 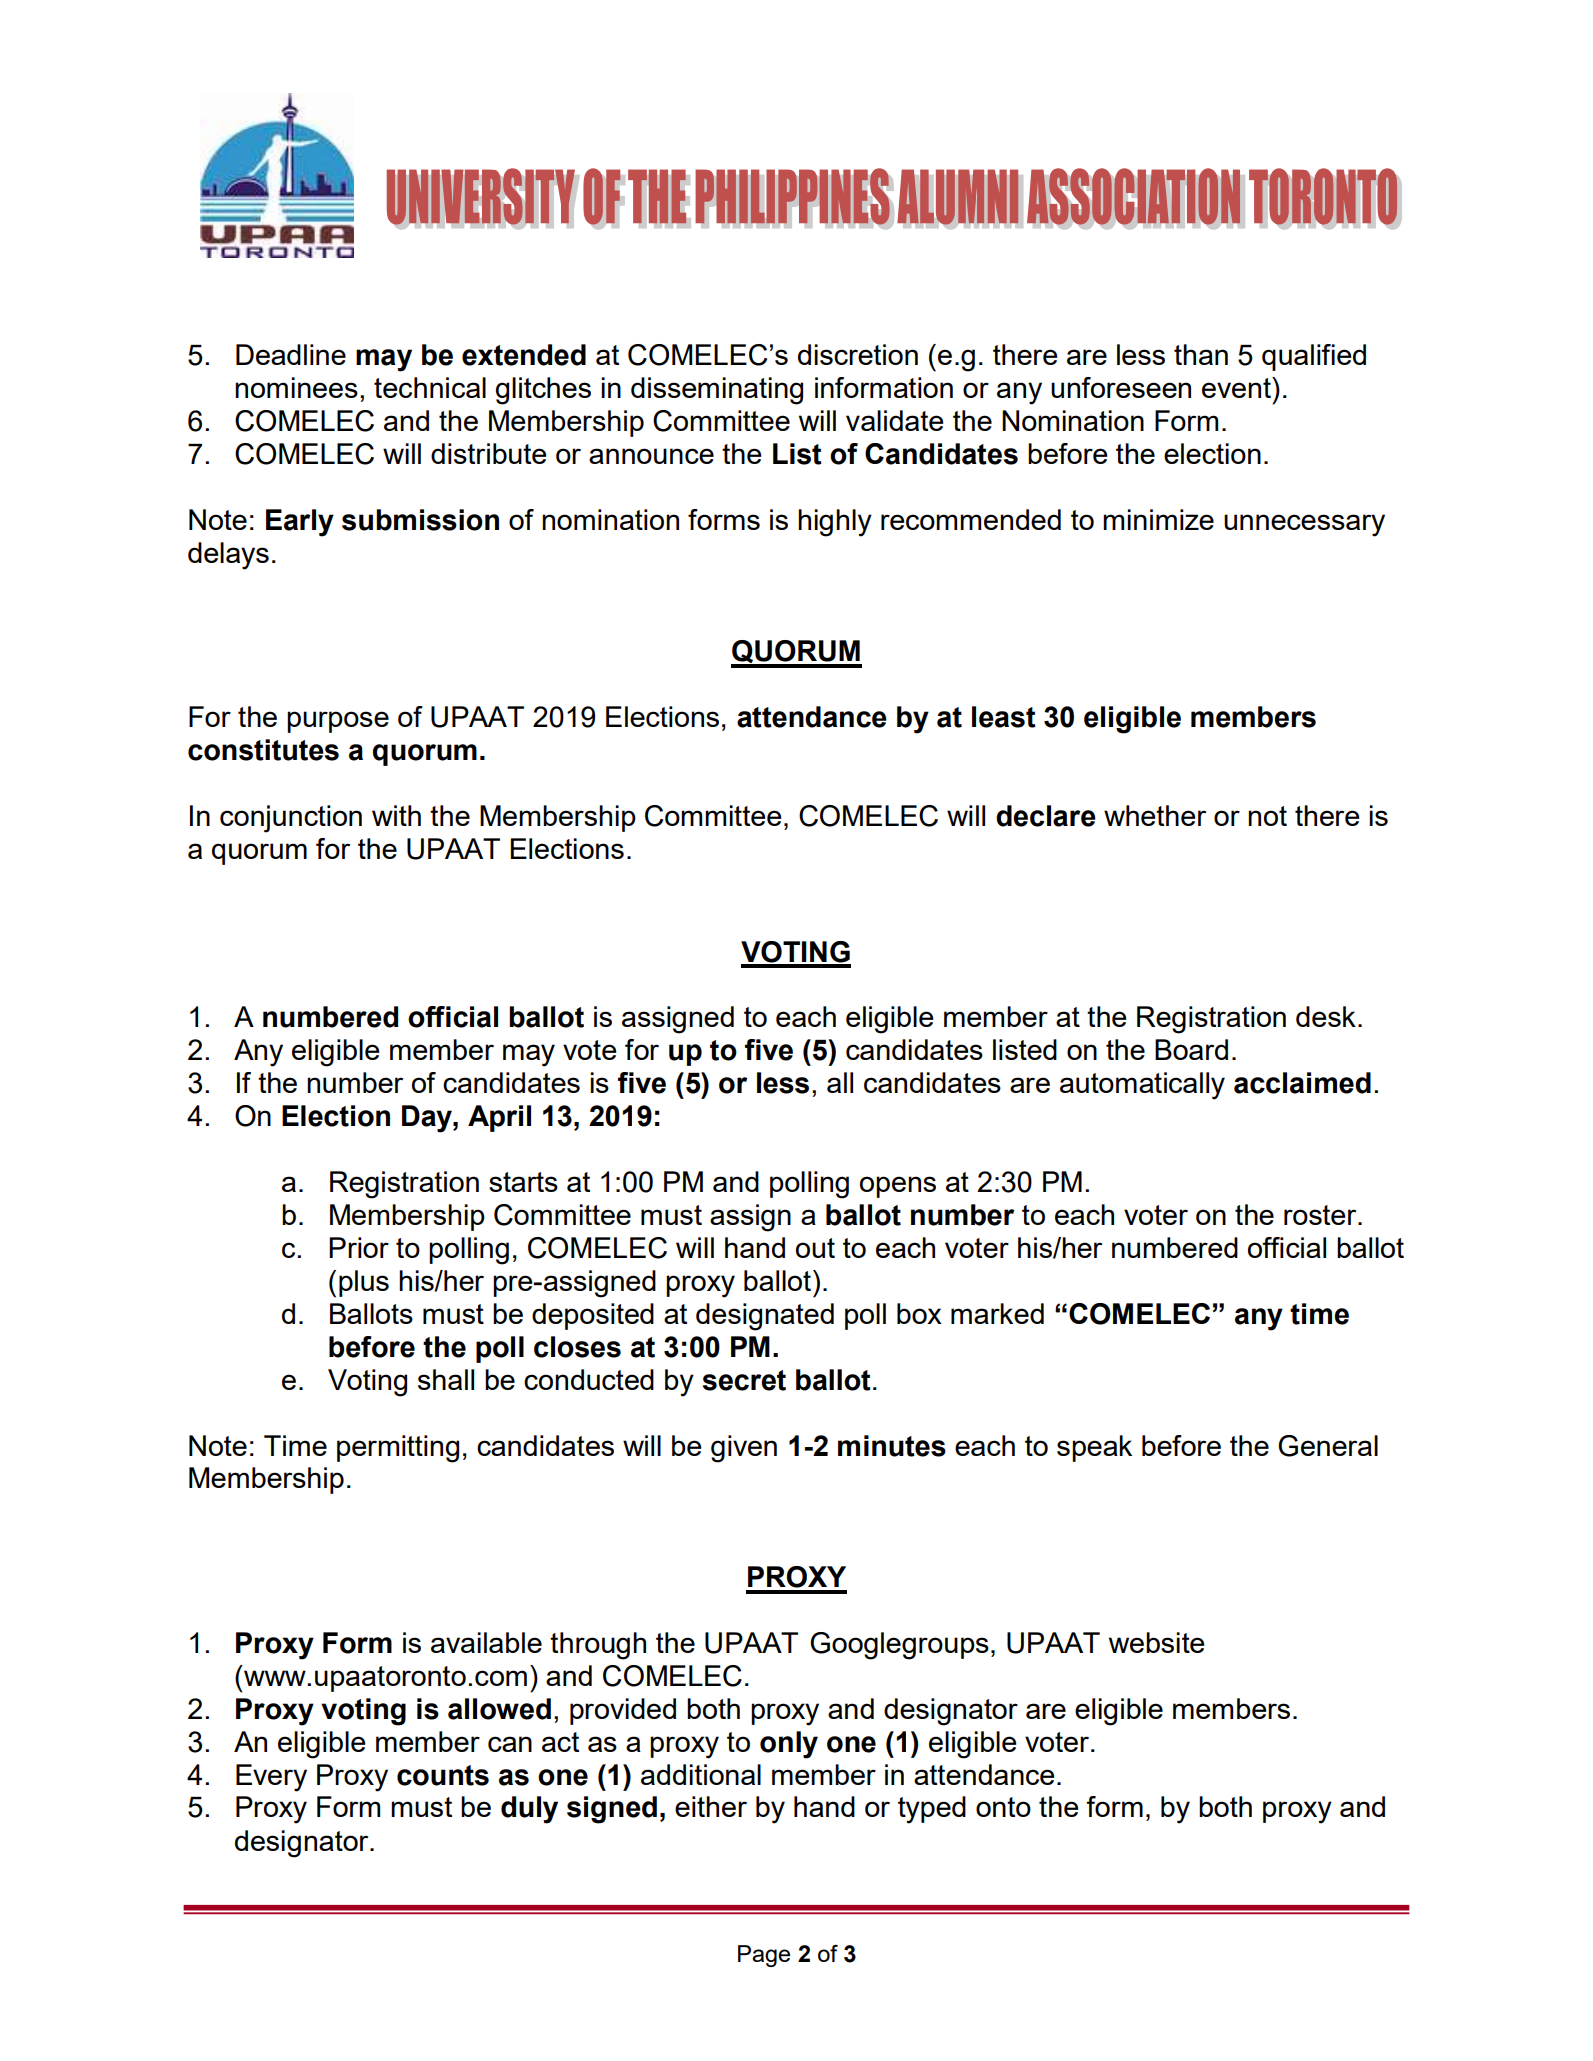 I want to click on disseminating, so click(x=717, y=391).
